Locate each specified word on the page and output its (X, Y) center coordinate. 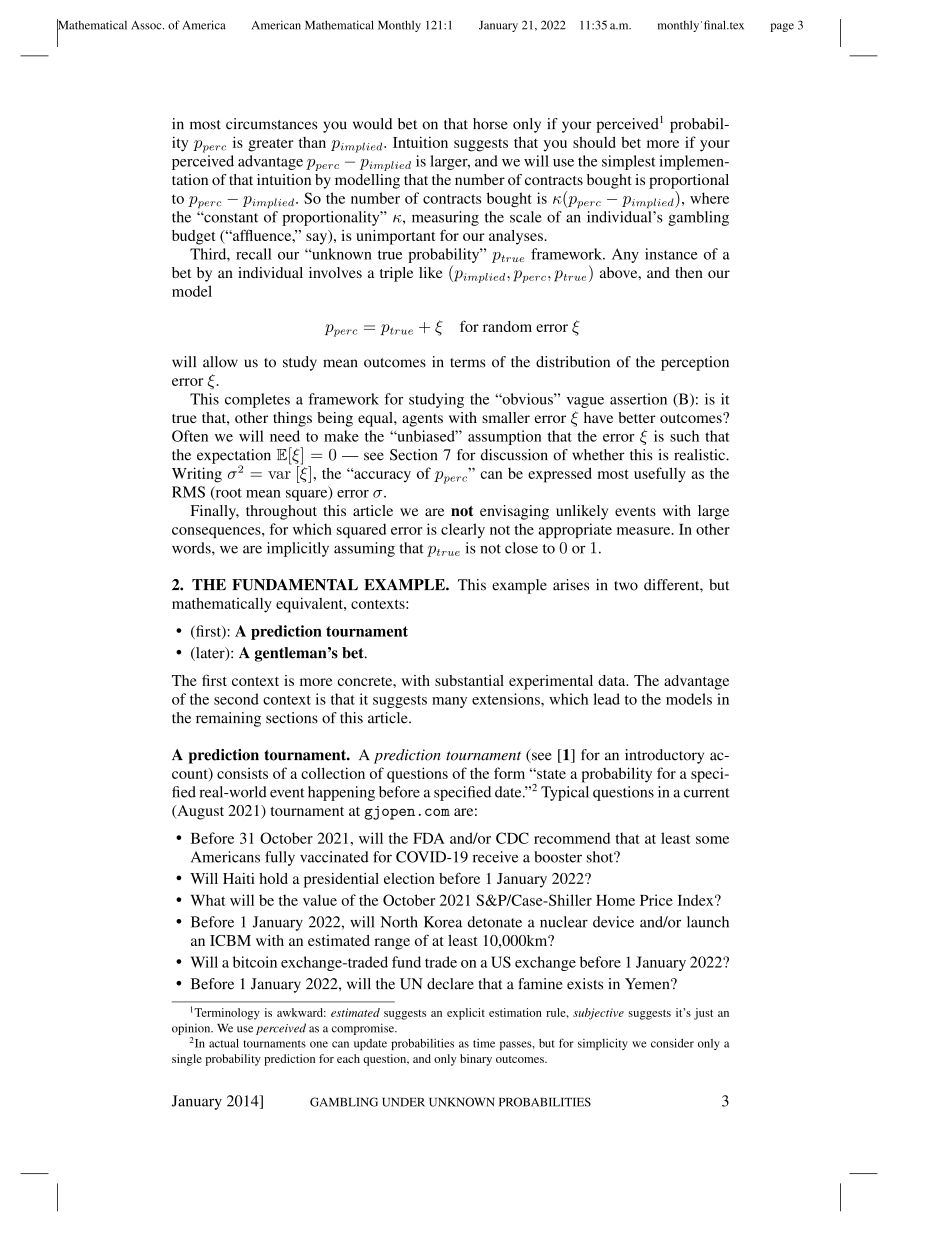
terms (468, 363)
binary (476, 1060)
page (782, 27)
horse (490, 124)
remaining (228, 719)
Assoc (147, 25)
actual (224, 1043)
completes (257, 400)
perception (695, 363)
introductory (664, 756)
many (449, 702)
